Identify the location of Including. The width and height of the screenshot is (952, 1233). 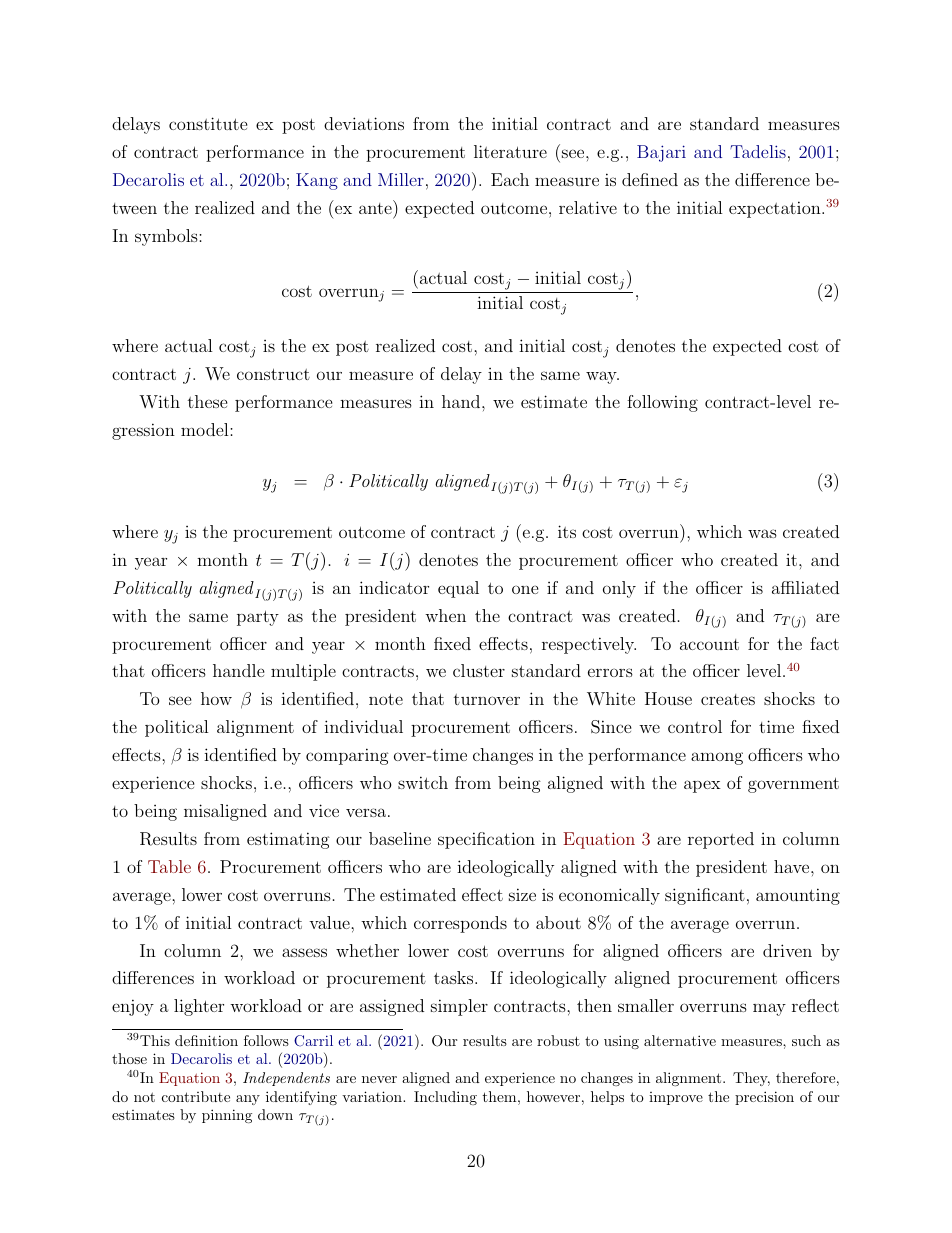
(445, 1098).
